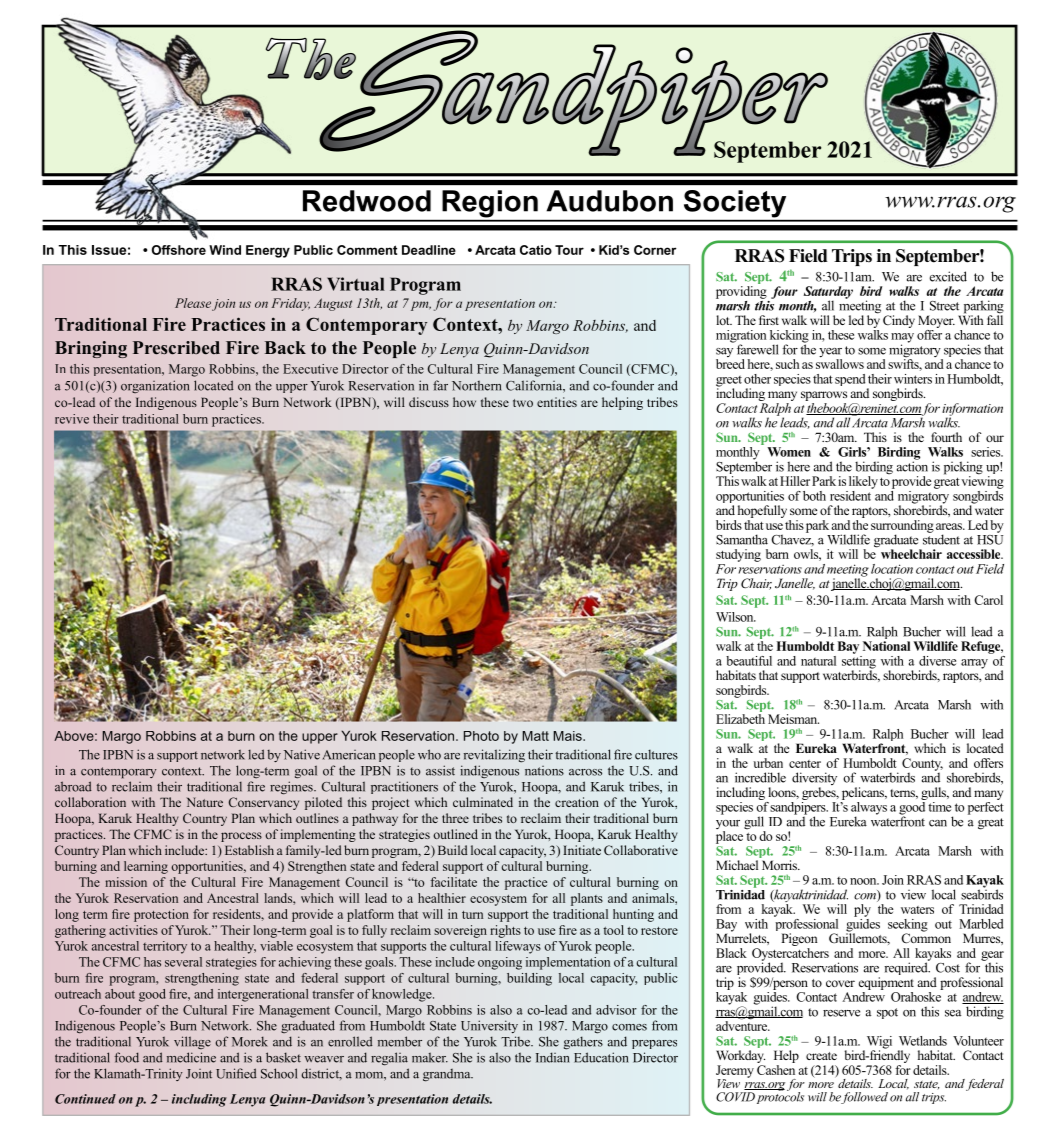  What do you see at coordinates (948, 276) in the page?
I see `excited` at bounding box center [948, 276].
